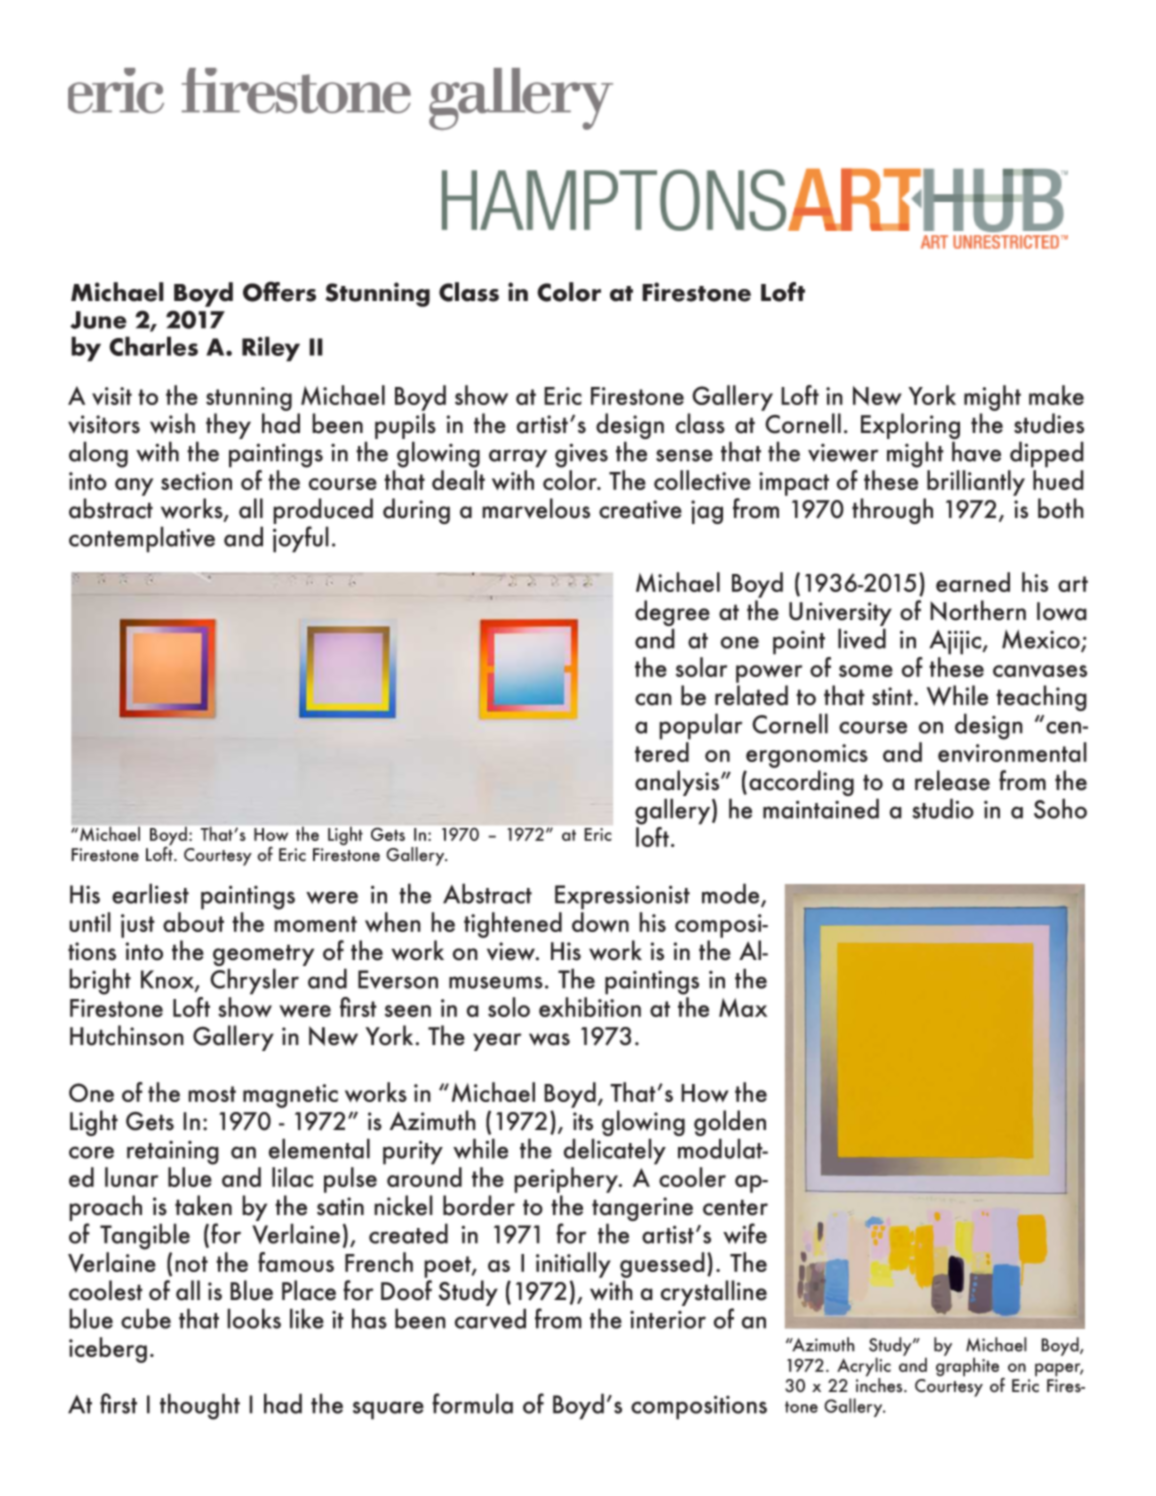 This document has width=1156, height=1496. Describe the element at coordinates (153, 346) in the document. I see `Charles` at that location.
